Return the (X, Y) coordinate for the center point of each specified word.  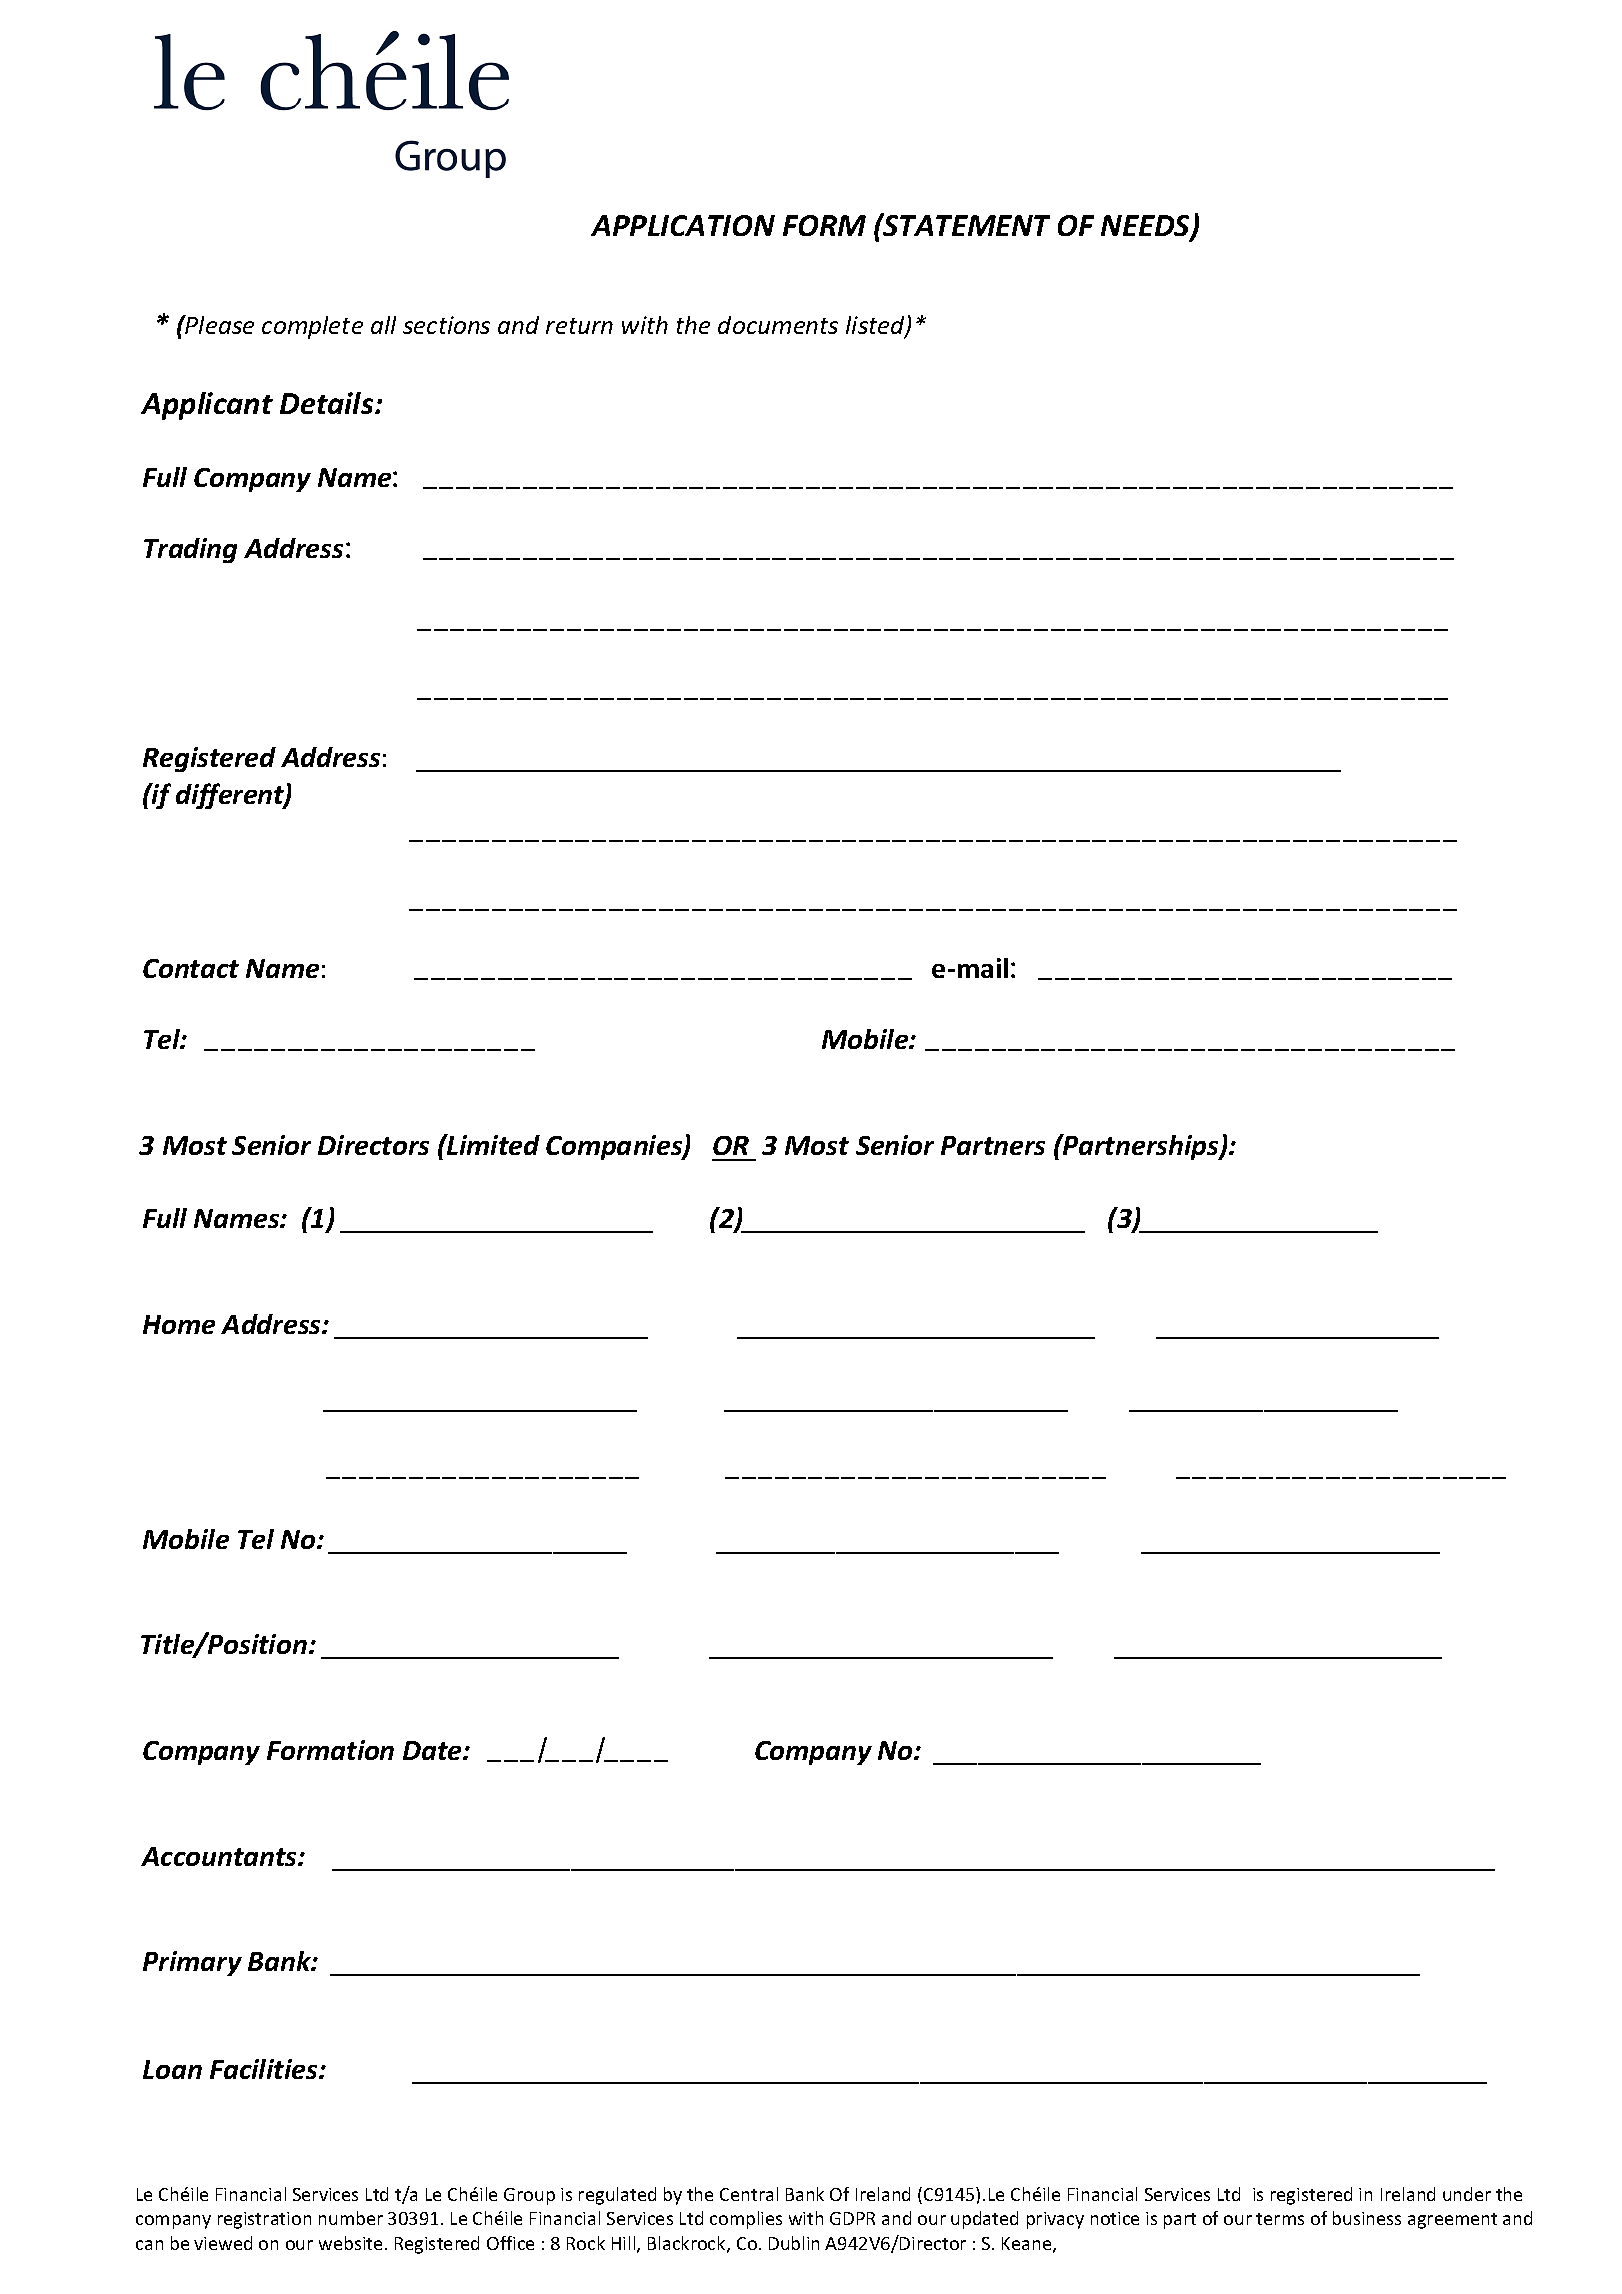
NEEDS (1146, 227)
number (351, 2218)
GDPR (852, 2218)
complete (312, 327)
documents (778, 325)
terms (1280, 2219)
